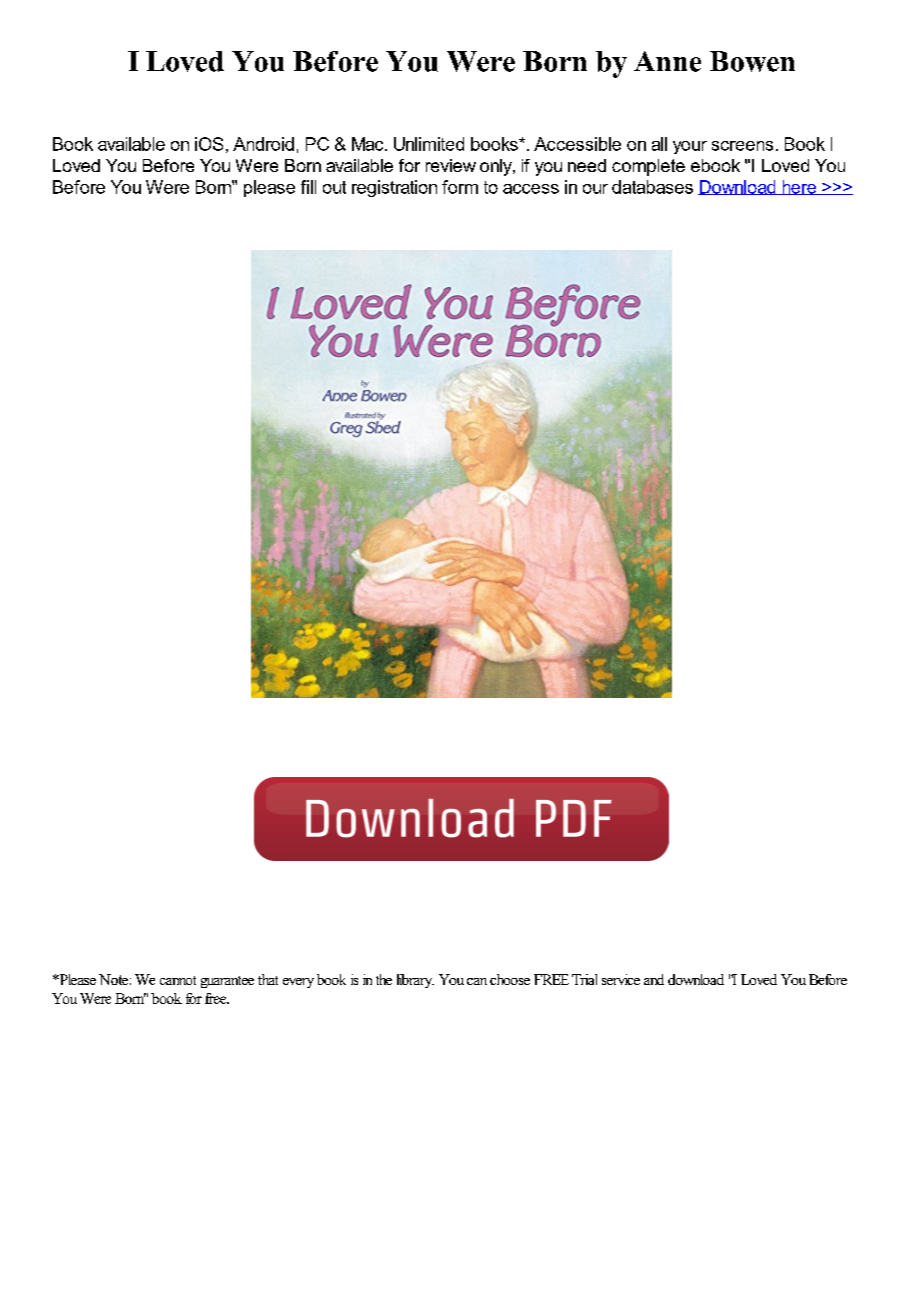 This image has height=1308, width=924. What do you see at coordinates (752, 61) in the image?
I see `Bowen` at bounding box center [752, 61].
